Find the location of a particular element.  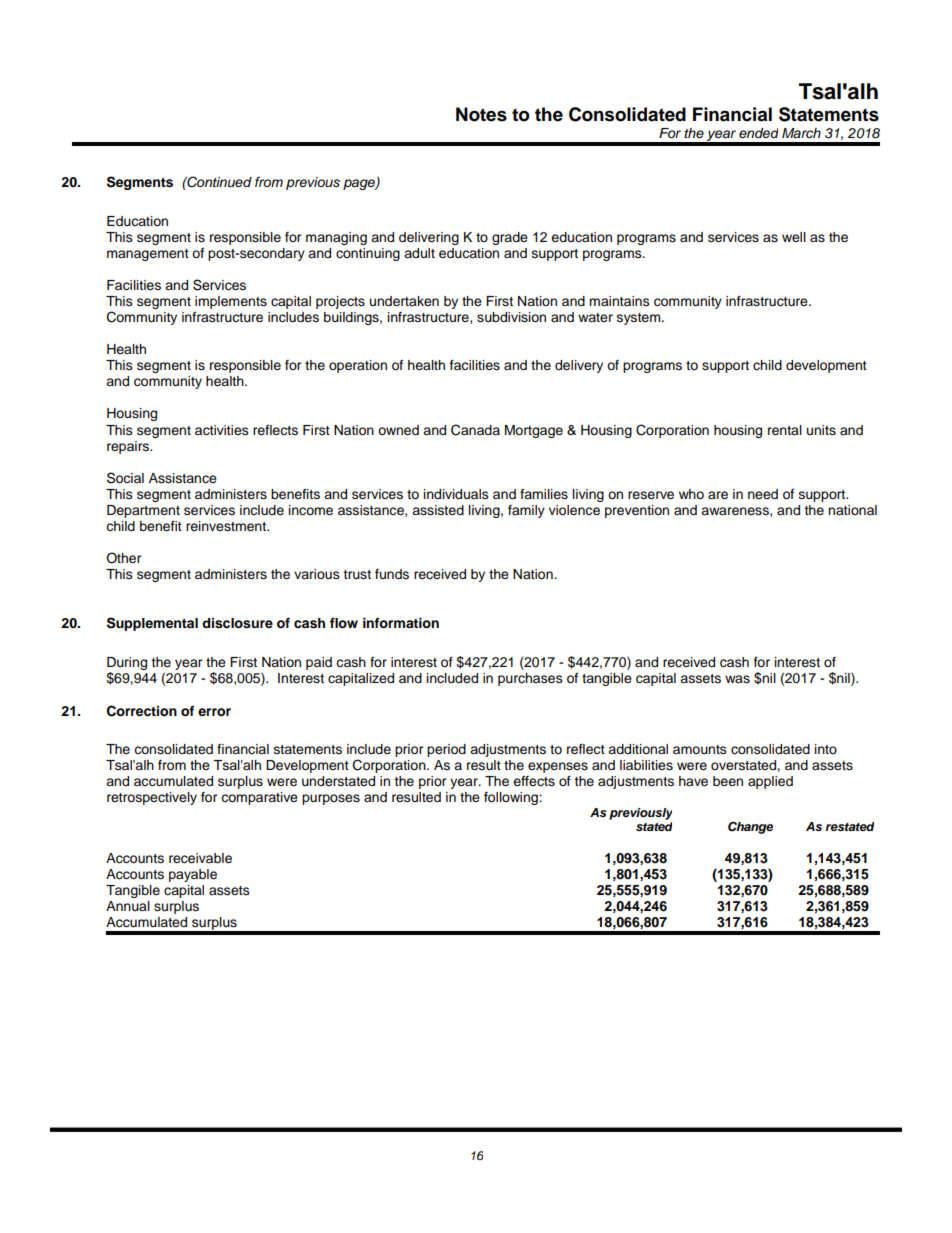

need is located at coordinates (763, 494).
